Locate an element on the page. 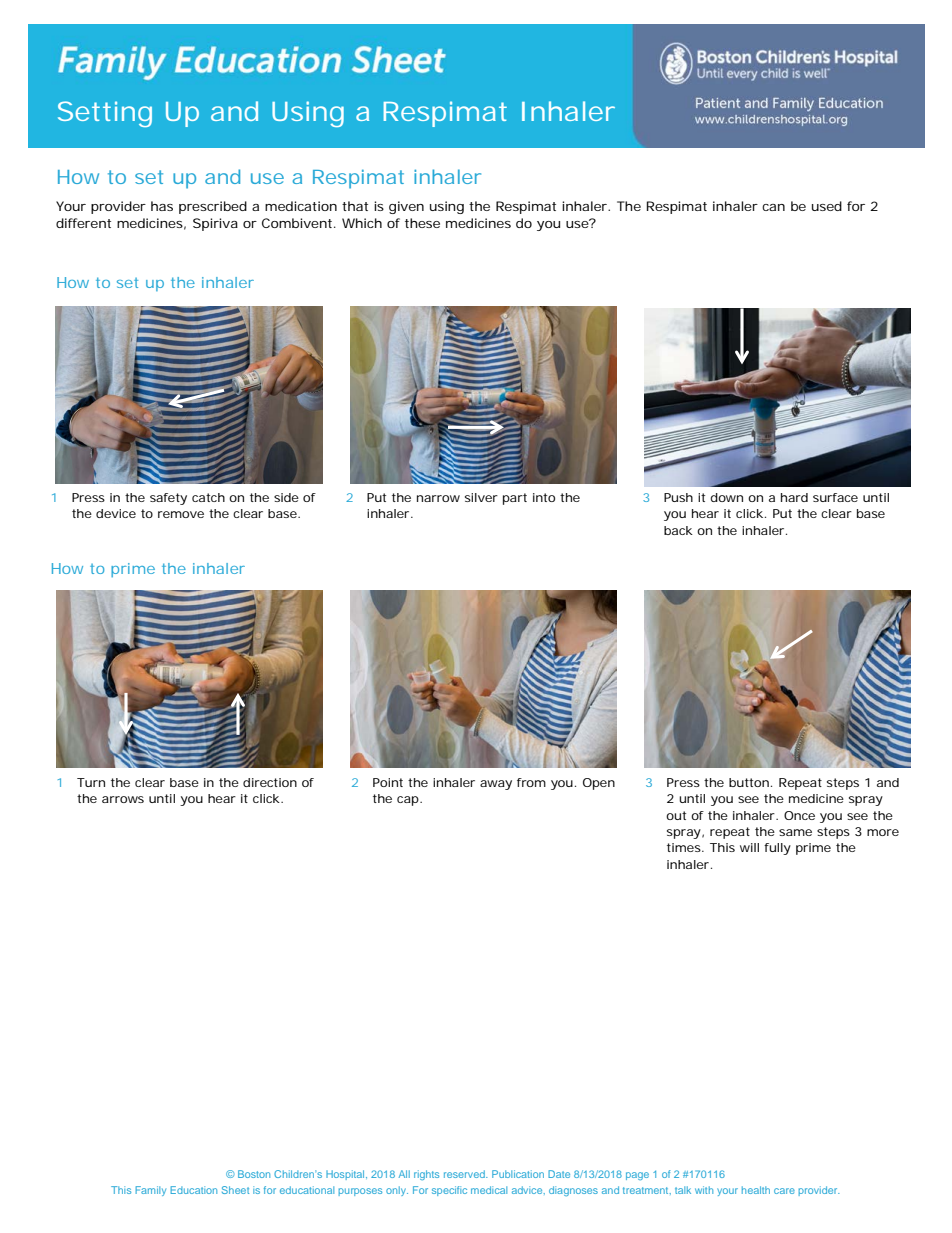  Setting is located at coordinates (105, 114).
